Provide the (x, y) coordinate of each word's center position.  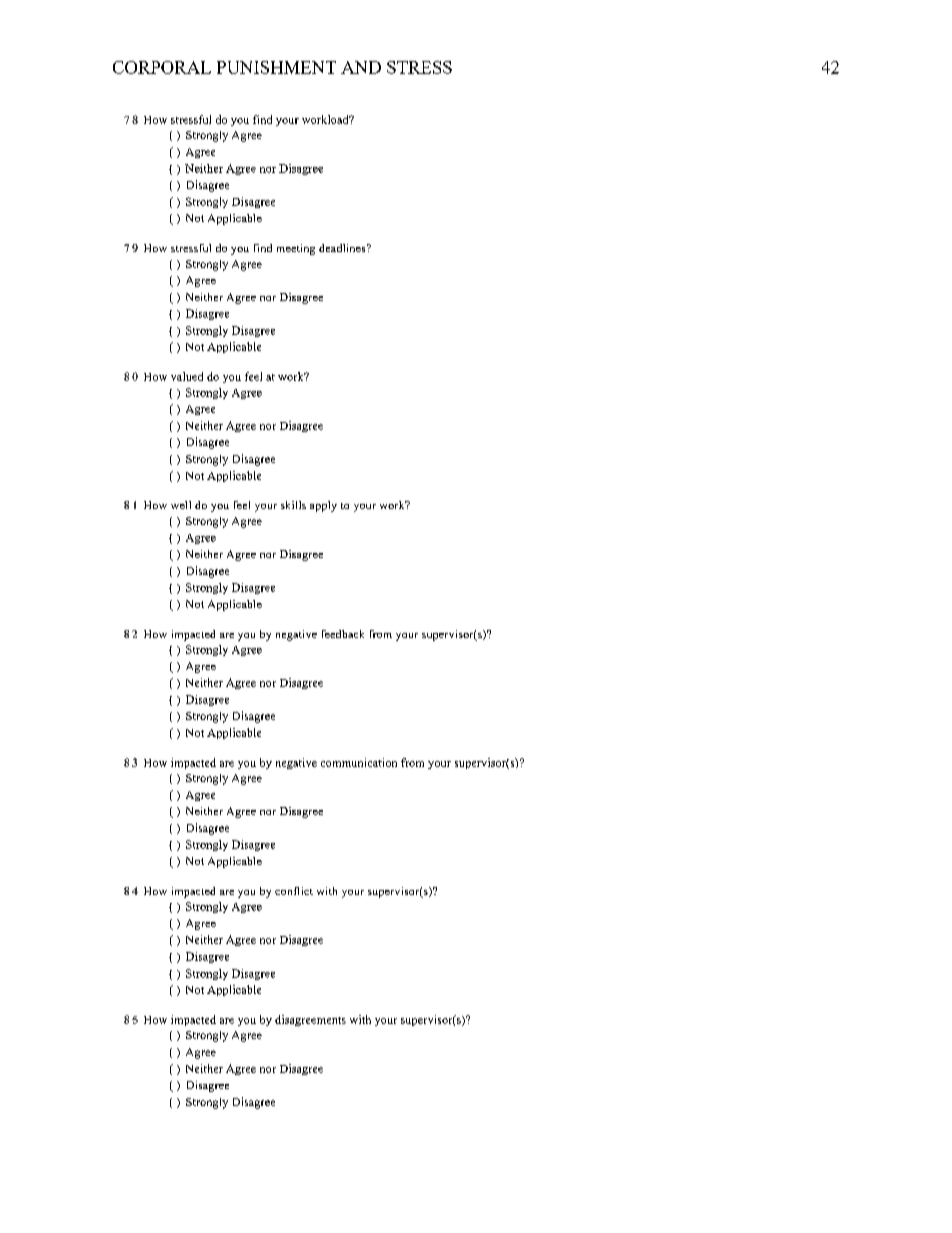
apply (323, 506)
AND (361, 67)
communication (359, 762)
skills (293, 505)
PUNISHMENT (276, 67)
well (181, 505)
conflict (294, 891)
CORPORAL (162, 67)
